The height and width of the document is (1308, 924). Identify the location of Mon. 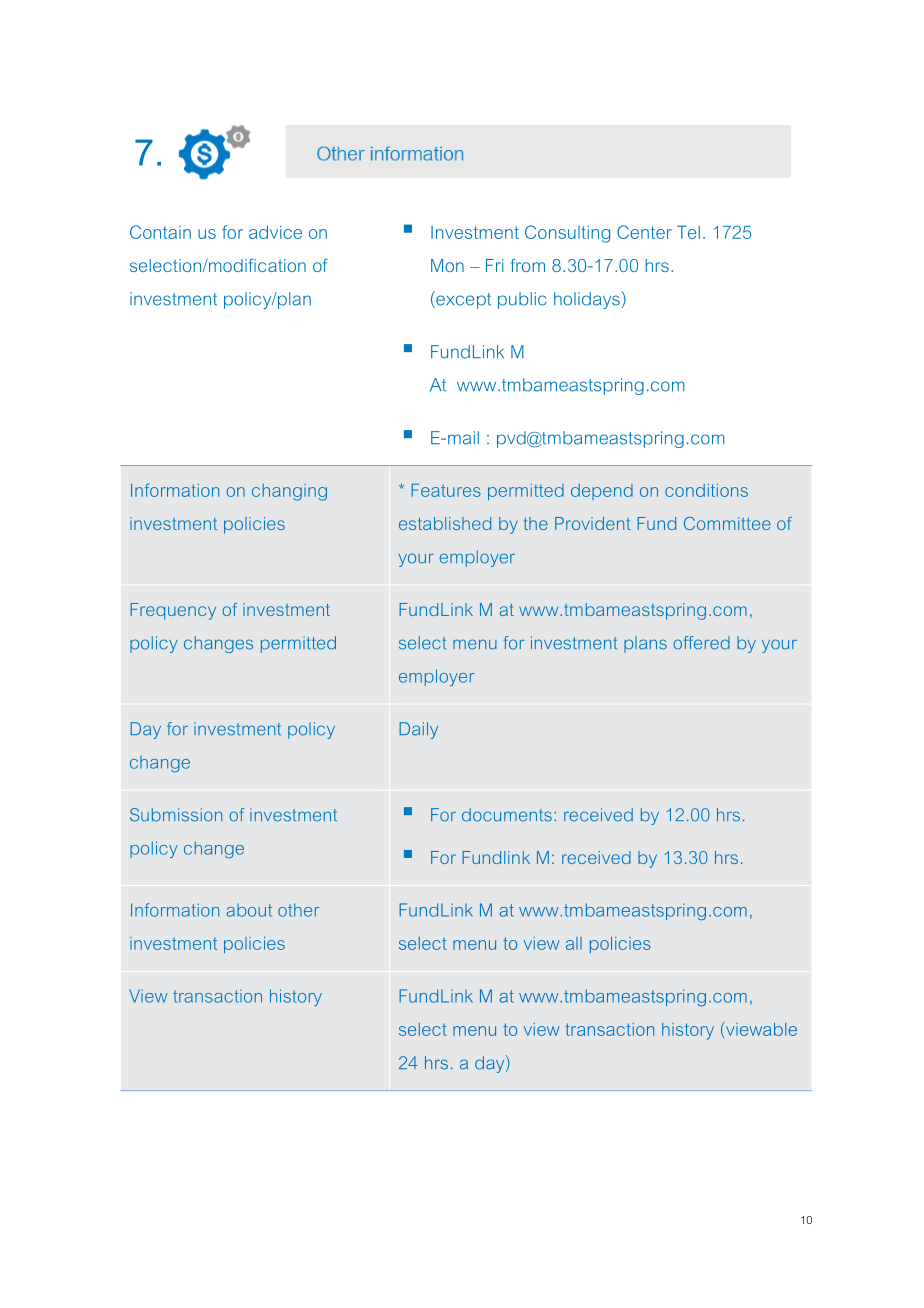
(447, 265).
